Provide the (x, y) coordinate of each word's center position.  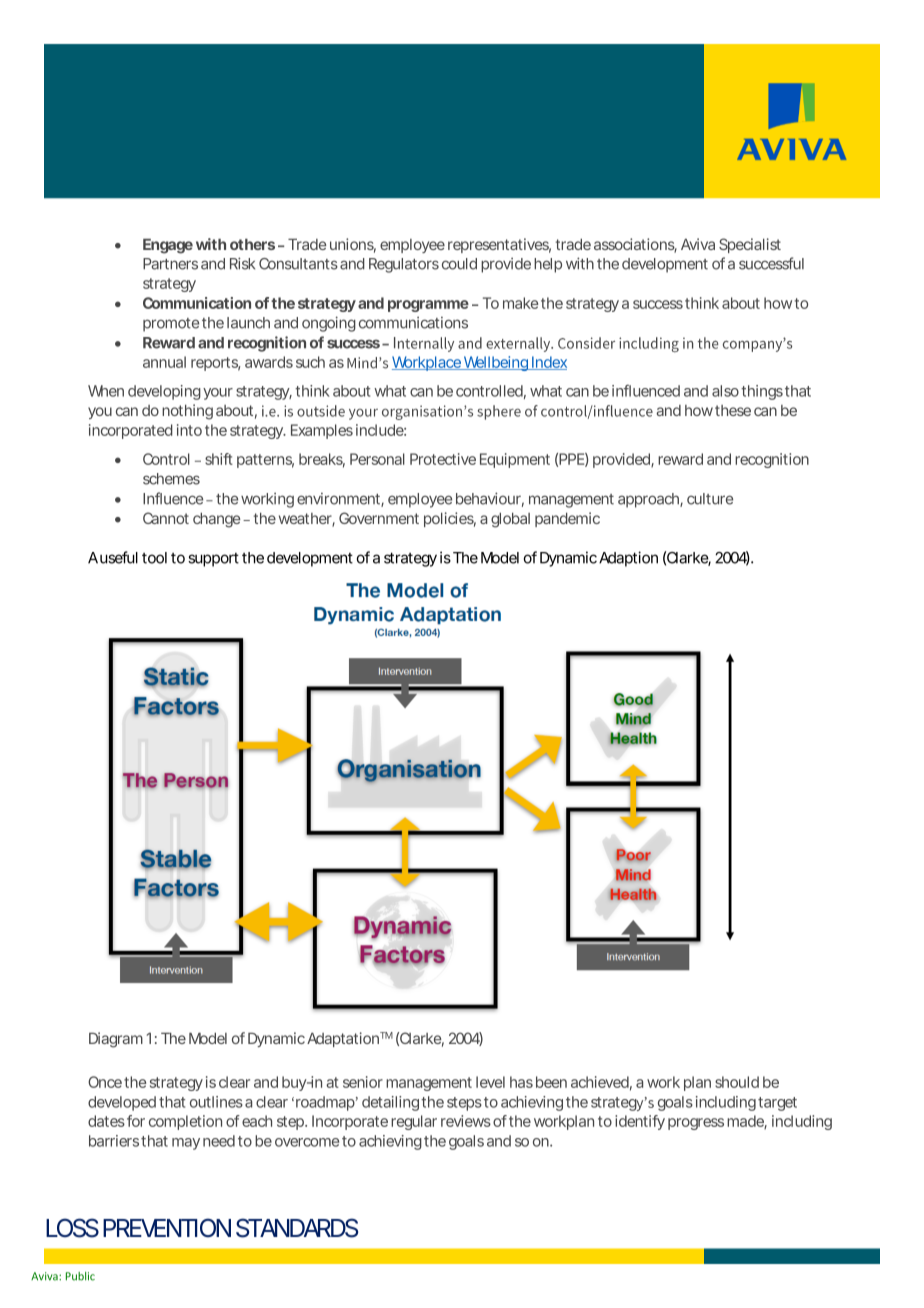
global (510, 520)
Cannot (166, 518)
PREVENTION (167, 1227)
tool (154, 558)
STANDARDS (297, 1228)
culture (710, 499)
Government (379, 518)
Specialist (750, 245)
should (737, 1082)
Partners (170, 264)
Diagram (116, 1040)
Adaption (628, 559)
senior (363, 1082)
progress (696, 1124)
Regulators (404, 265)
